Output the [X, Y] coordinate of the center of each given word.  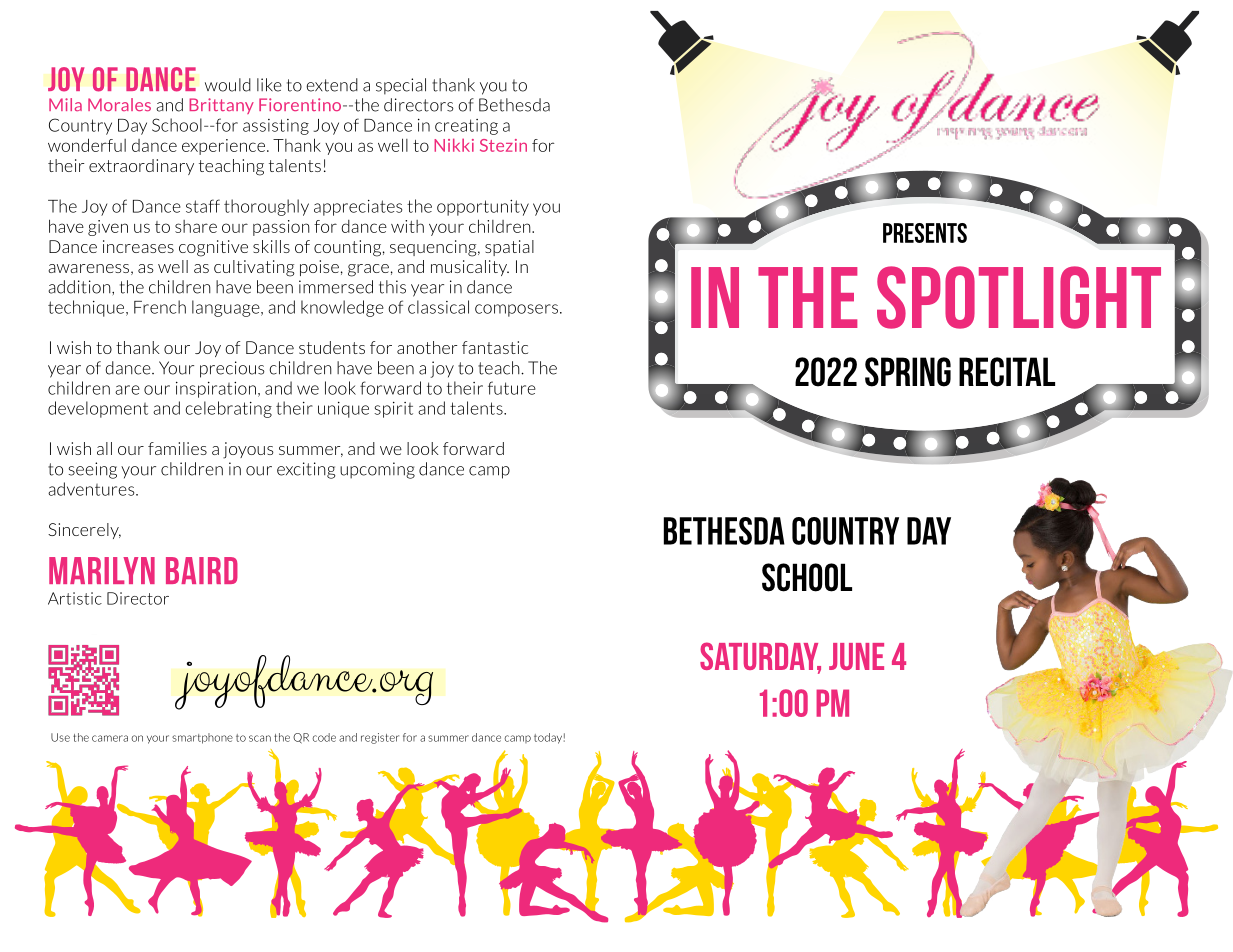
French [160, 307]
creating [466, 127]
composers [516, 310]
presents [925, 233]
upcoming [377, 470]
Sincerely [84, 531]
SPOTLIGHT [1019, 297]
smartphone [202, 738]
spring [908, 372]
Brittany [221, 106]
